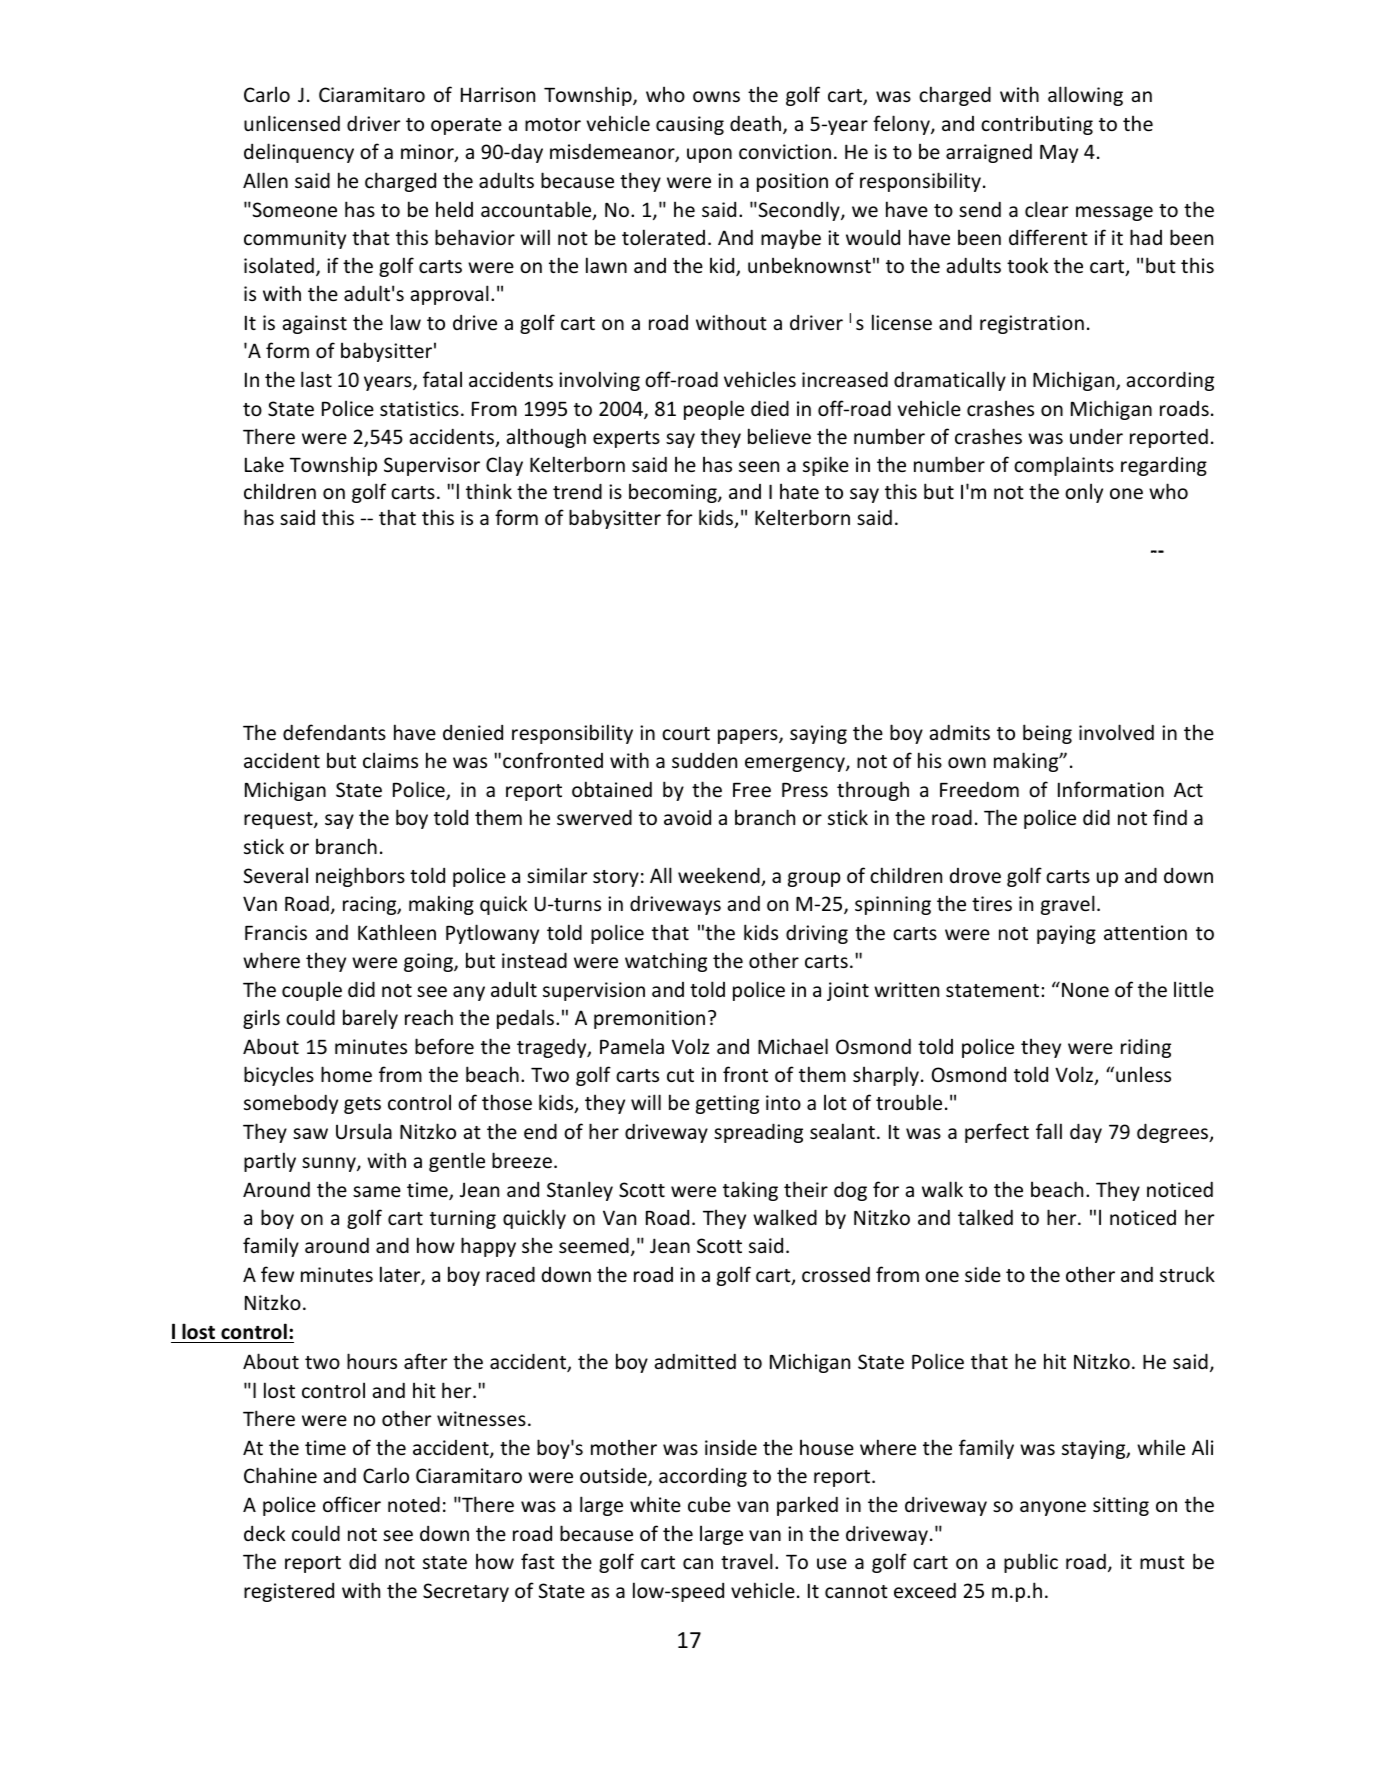 The height and width of the image is (1784, 1378). I want to click on minor, so click(428, 153).
